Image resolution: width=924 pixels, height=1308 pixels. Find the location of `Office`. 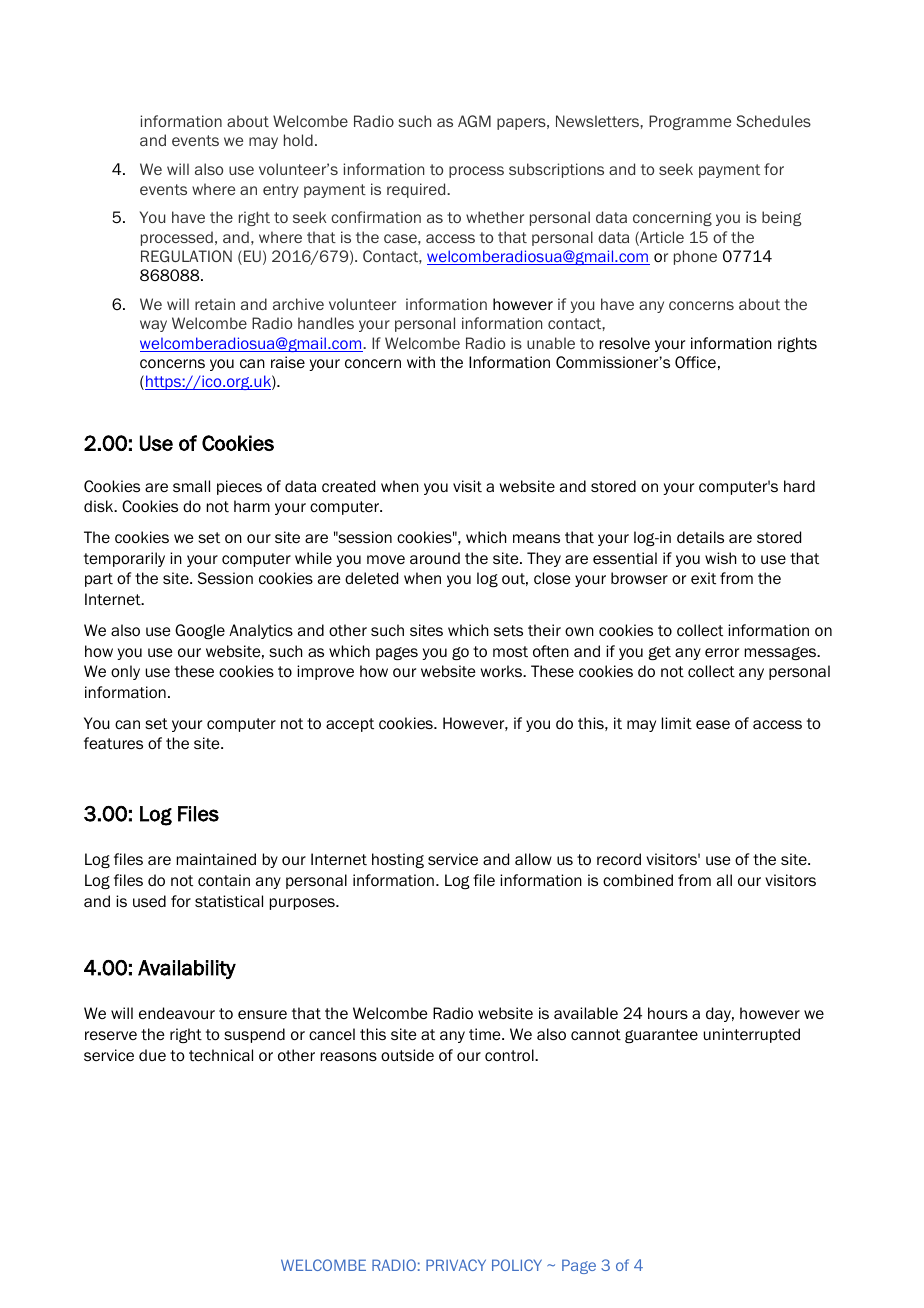

Office is located at coordinates (695, 362).
